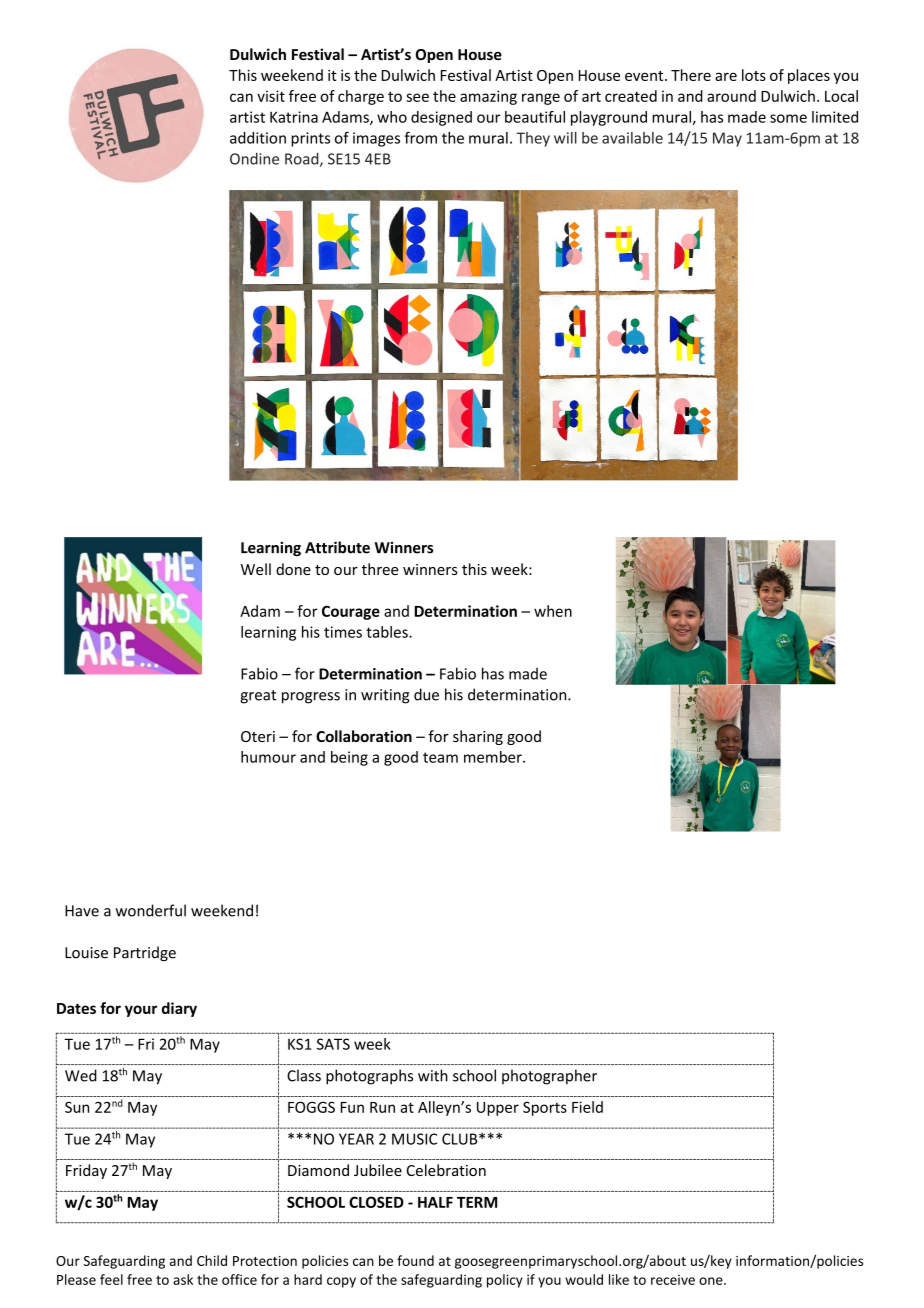  Describe the element at coordinates (258, 138) in the page. I see `addition` at that location.
